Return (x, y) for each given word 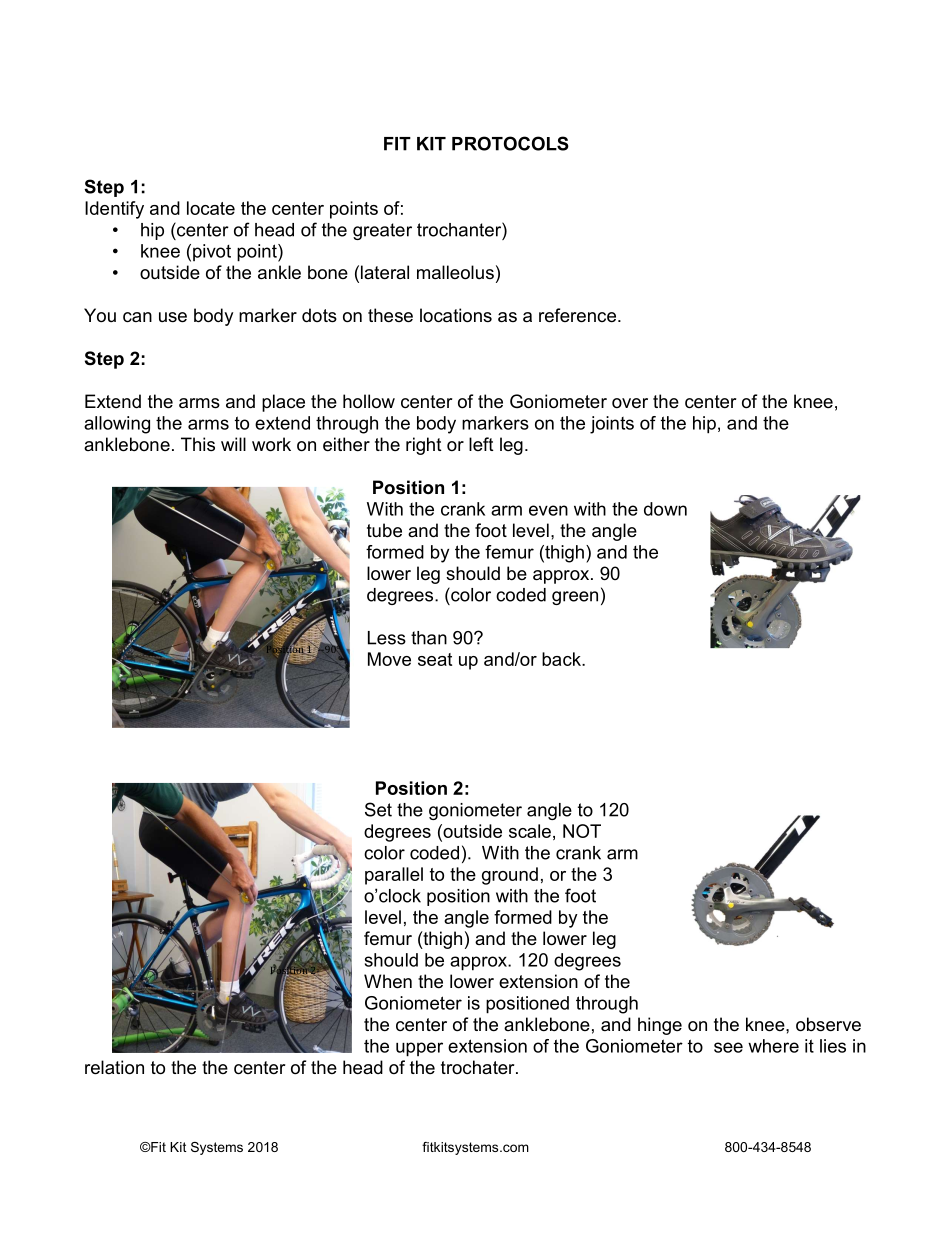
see (728, 1047)
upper (419, 1049)
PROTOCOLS (510, 143)
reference (579, 315)
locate (211, 208)
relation (114, 1067)
